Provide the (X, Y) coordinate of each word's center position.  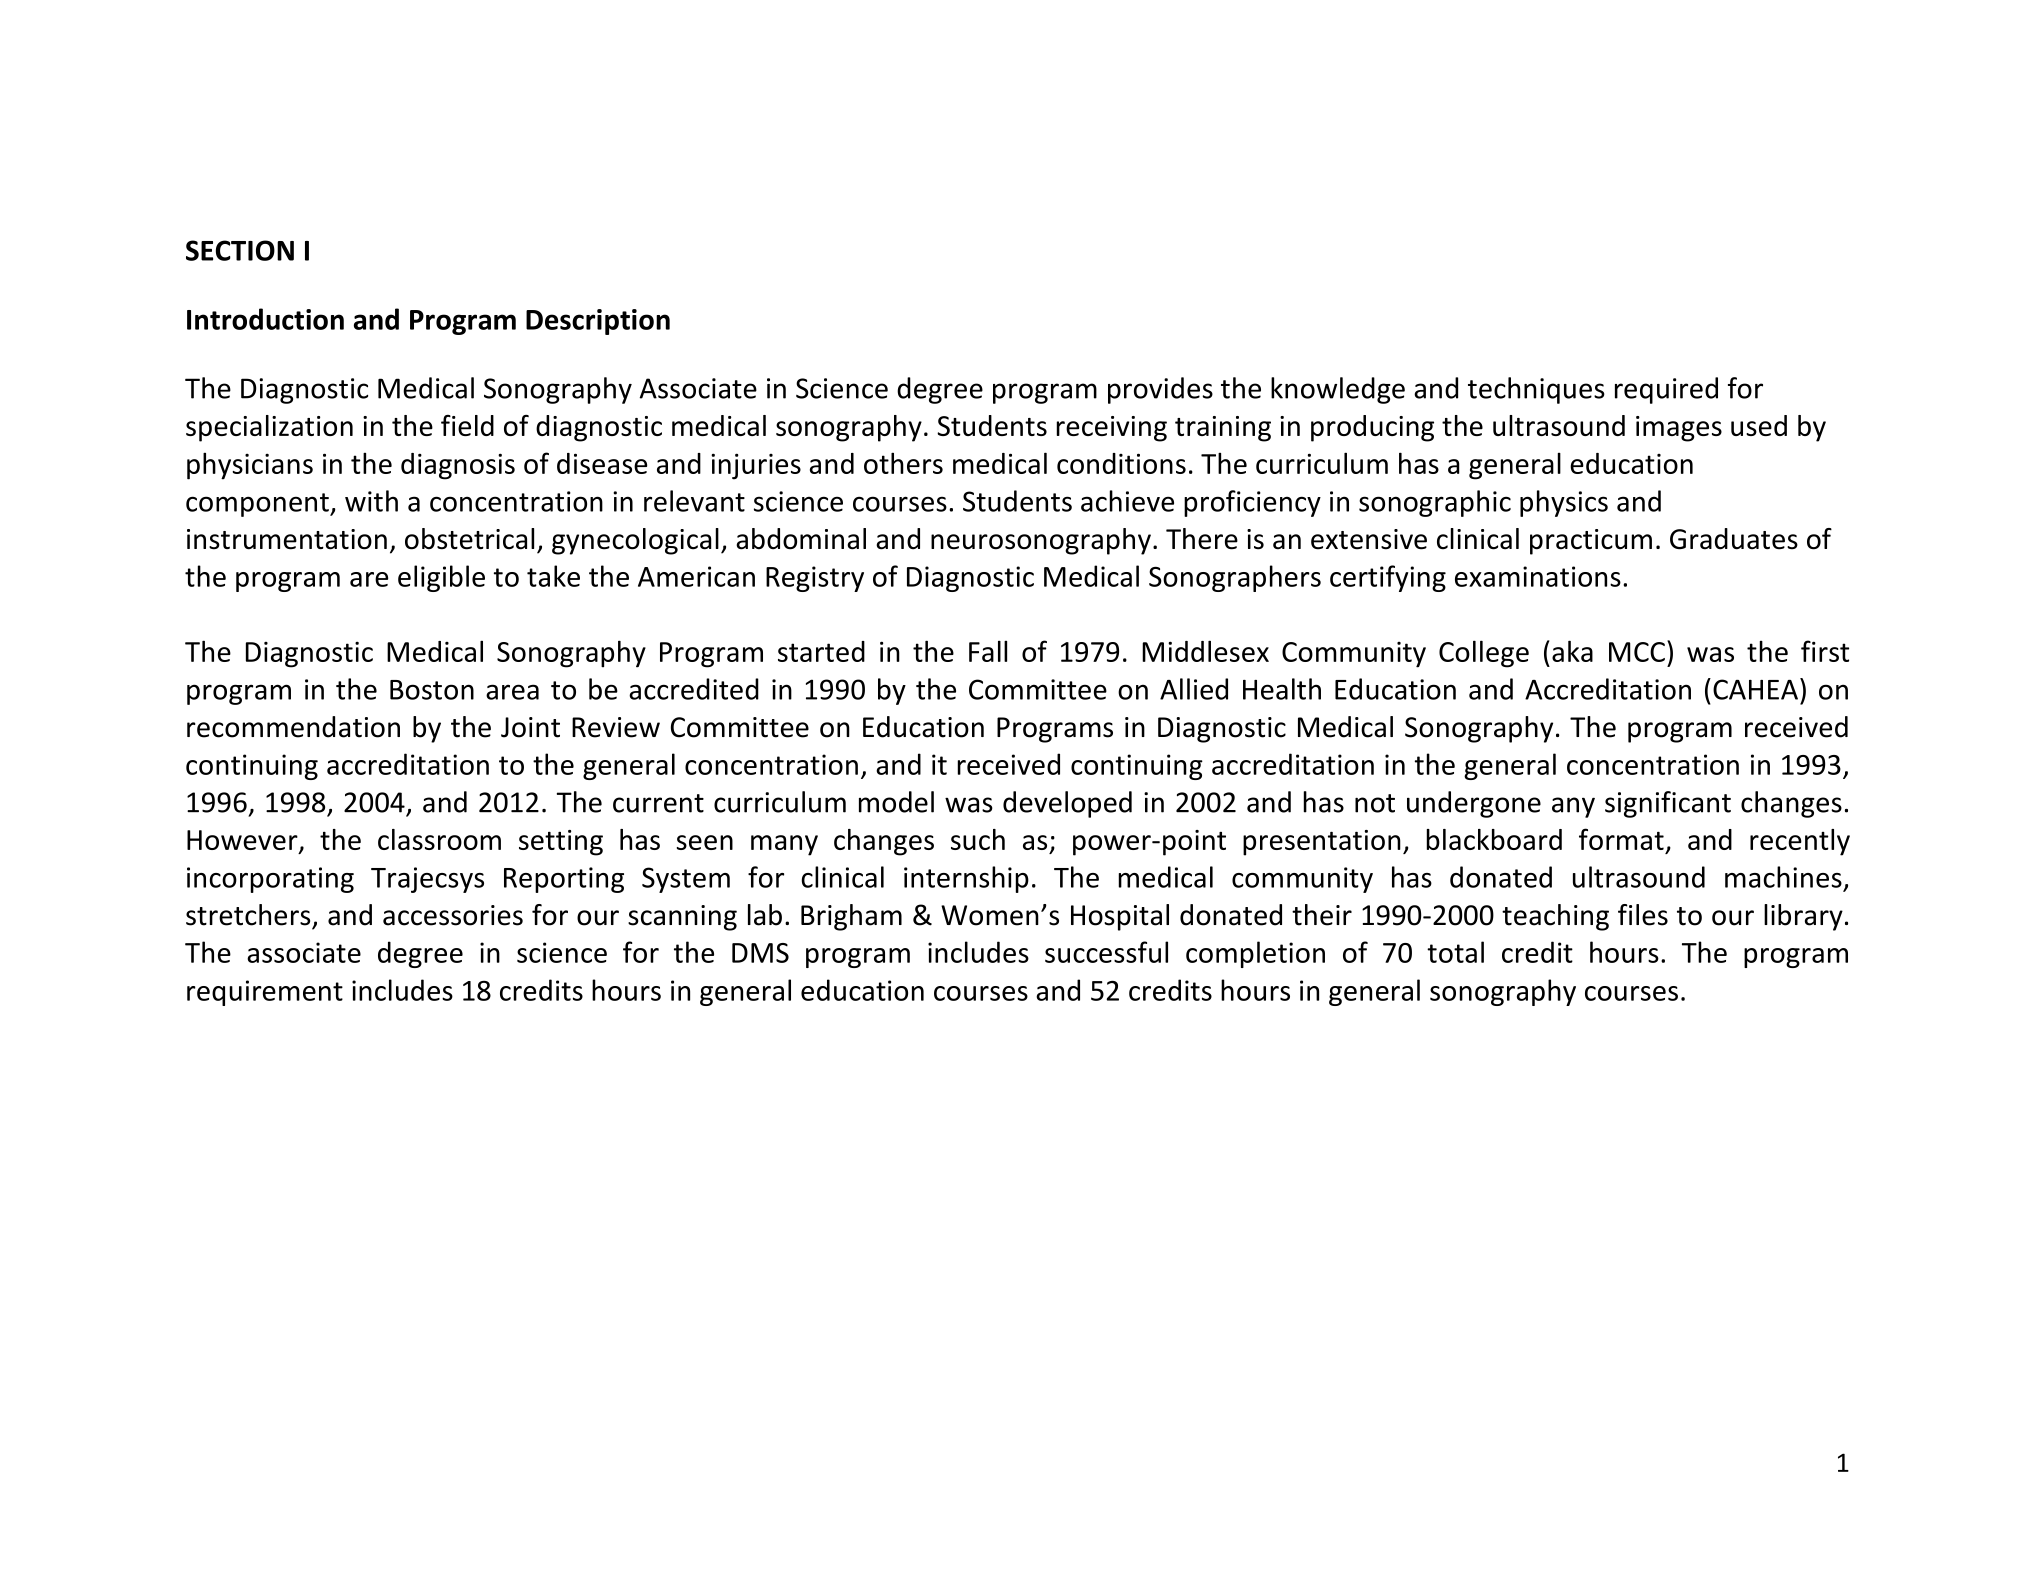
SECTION (240, 250)
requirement (265, 993)
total (1455, 952)
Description (598, 322)
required (1666, 390)
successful (1106, 952)
